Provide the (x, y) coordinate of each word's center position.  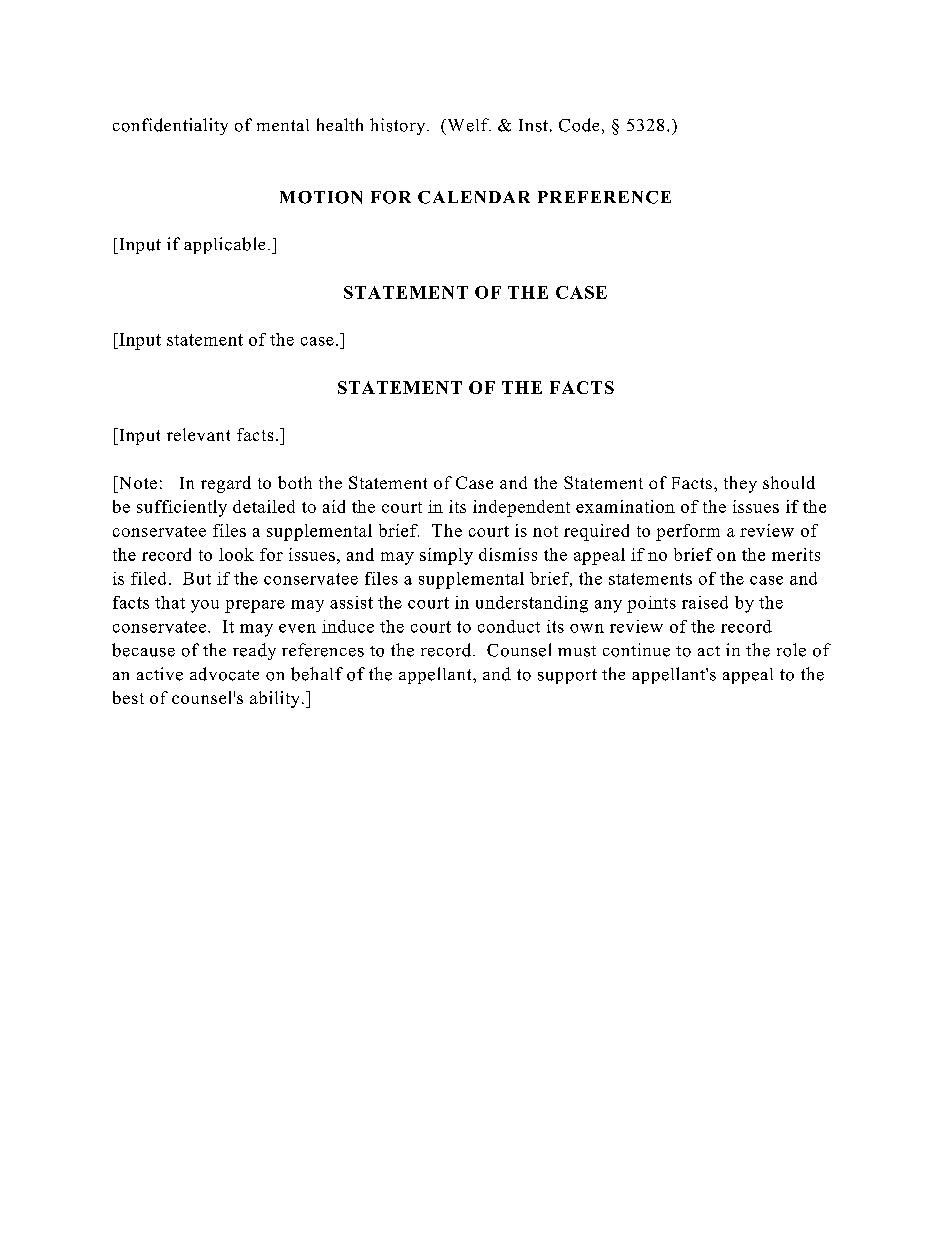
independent (521, 508)
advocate (224, 674)
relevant (198, 434)
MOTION (321, 197)
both (295, 482)
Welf (468, 125)
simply (446, 556)
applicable (224, 245)
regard (226, 484)
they (740, 484)
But (197, 578)
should (789, 482)
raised (705, 602)
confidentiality (170, 126)
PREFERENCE (604, 197)
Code (579, 125)
